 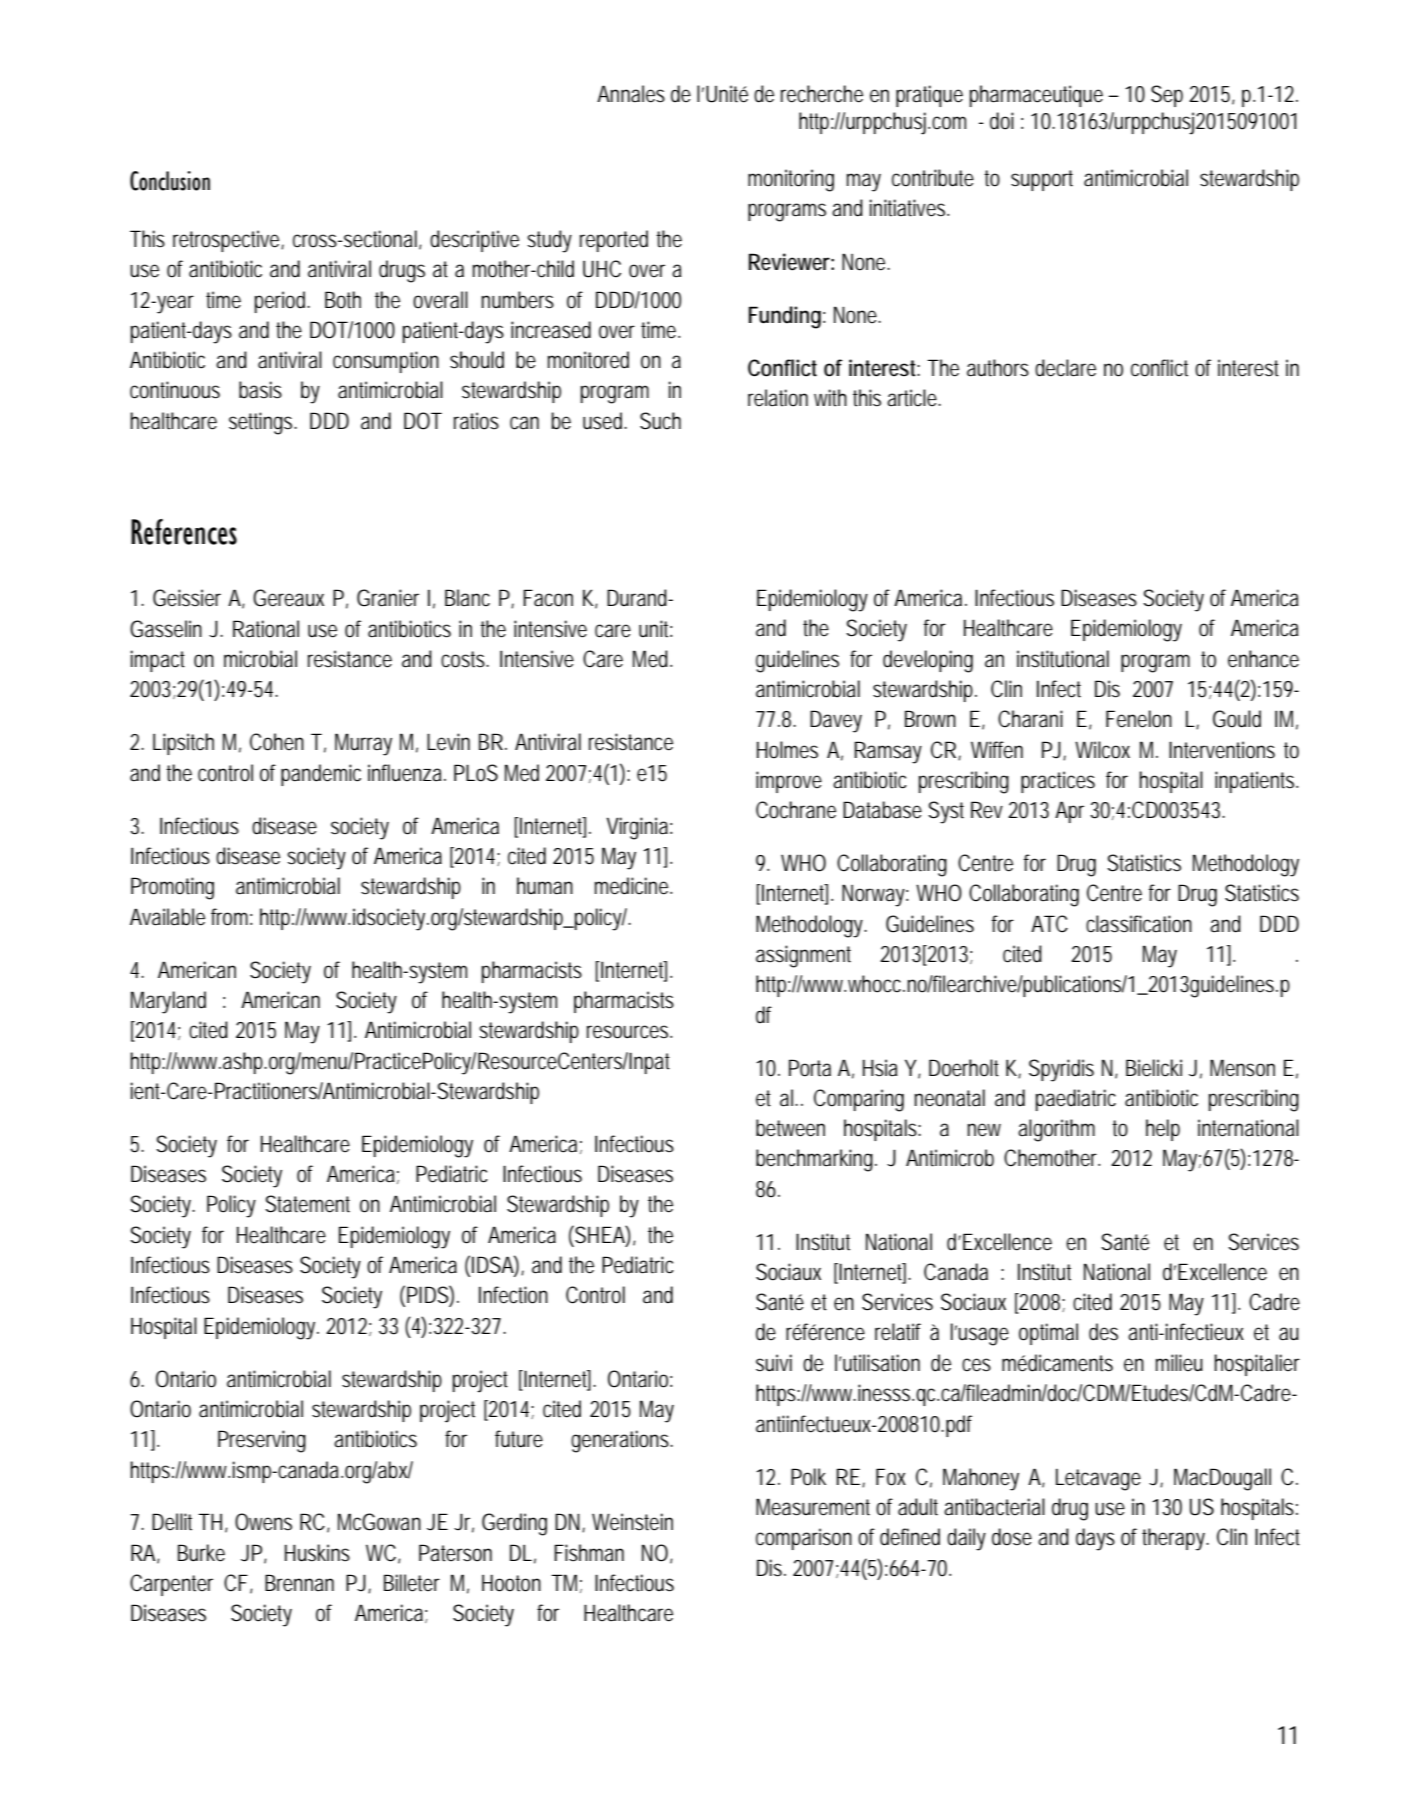 What do you see at coordinates (170, 181) in the screenshot?
I see `Conclusion` at bounding box center [170, 181].
